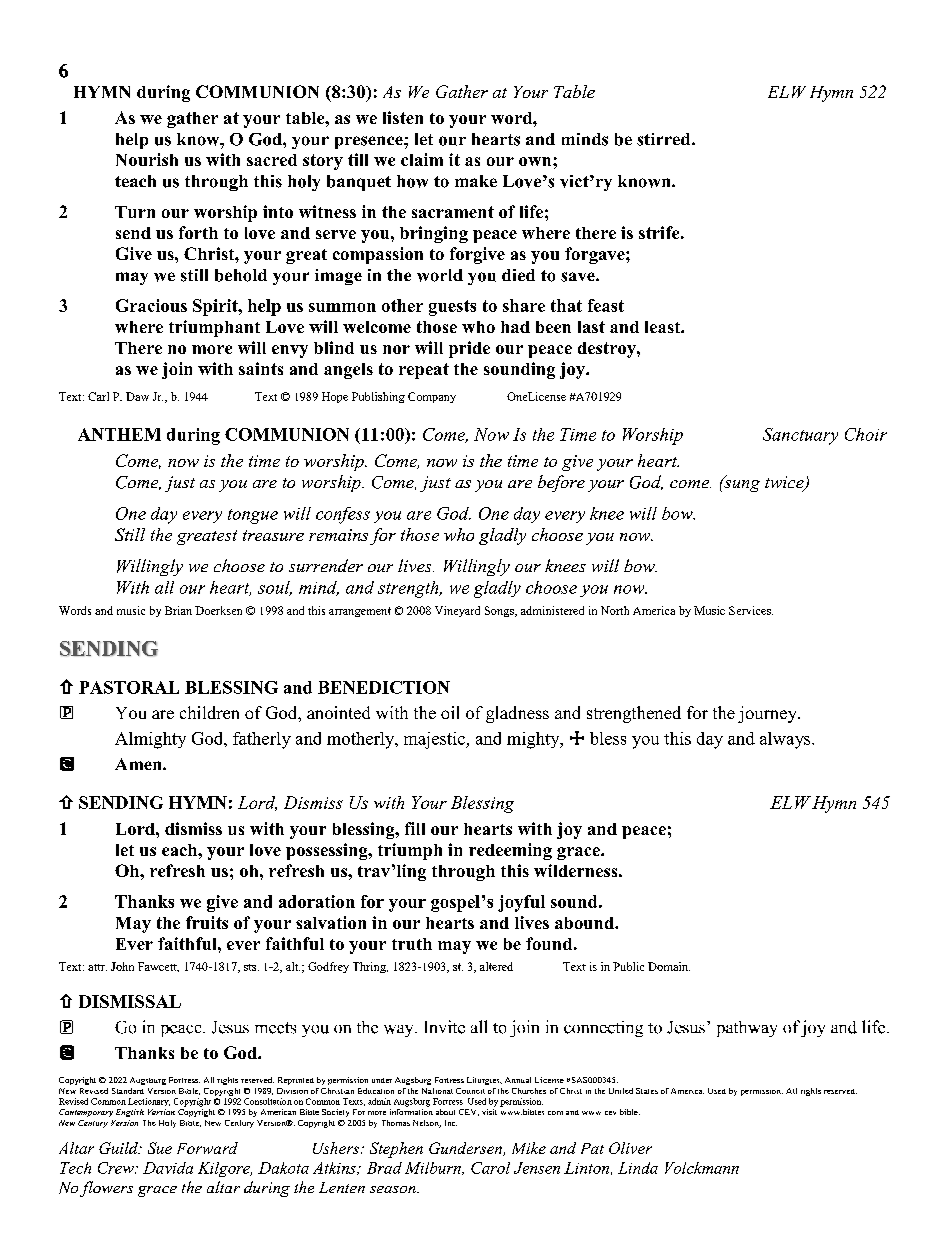 The image size is (952, 1233). I want to click on make, so click(476, 181).
